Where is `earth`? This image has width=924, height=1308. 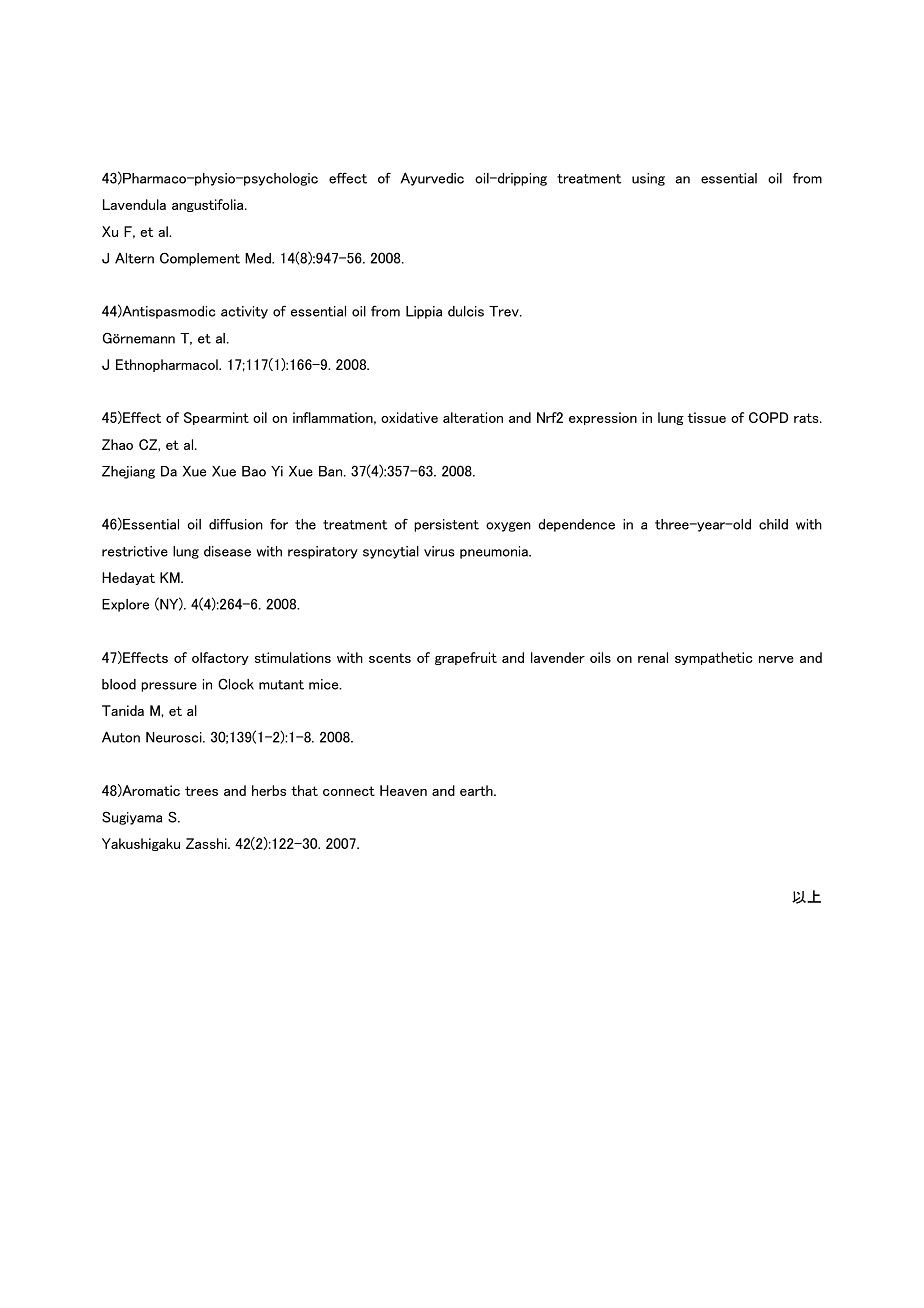
earth is located at coordinates (477, 790).
